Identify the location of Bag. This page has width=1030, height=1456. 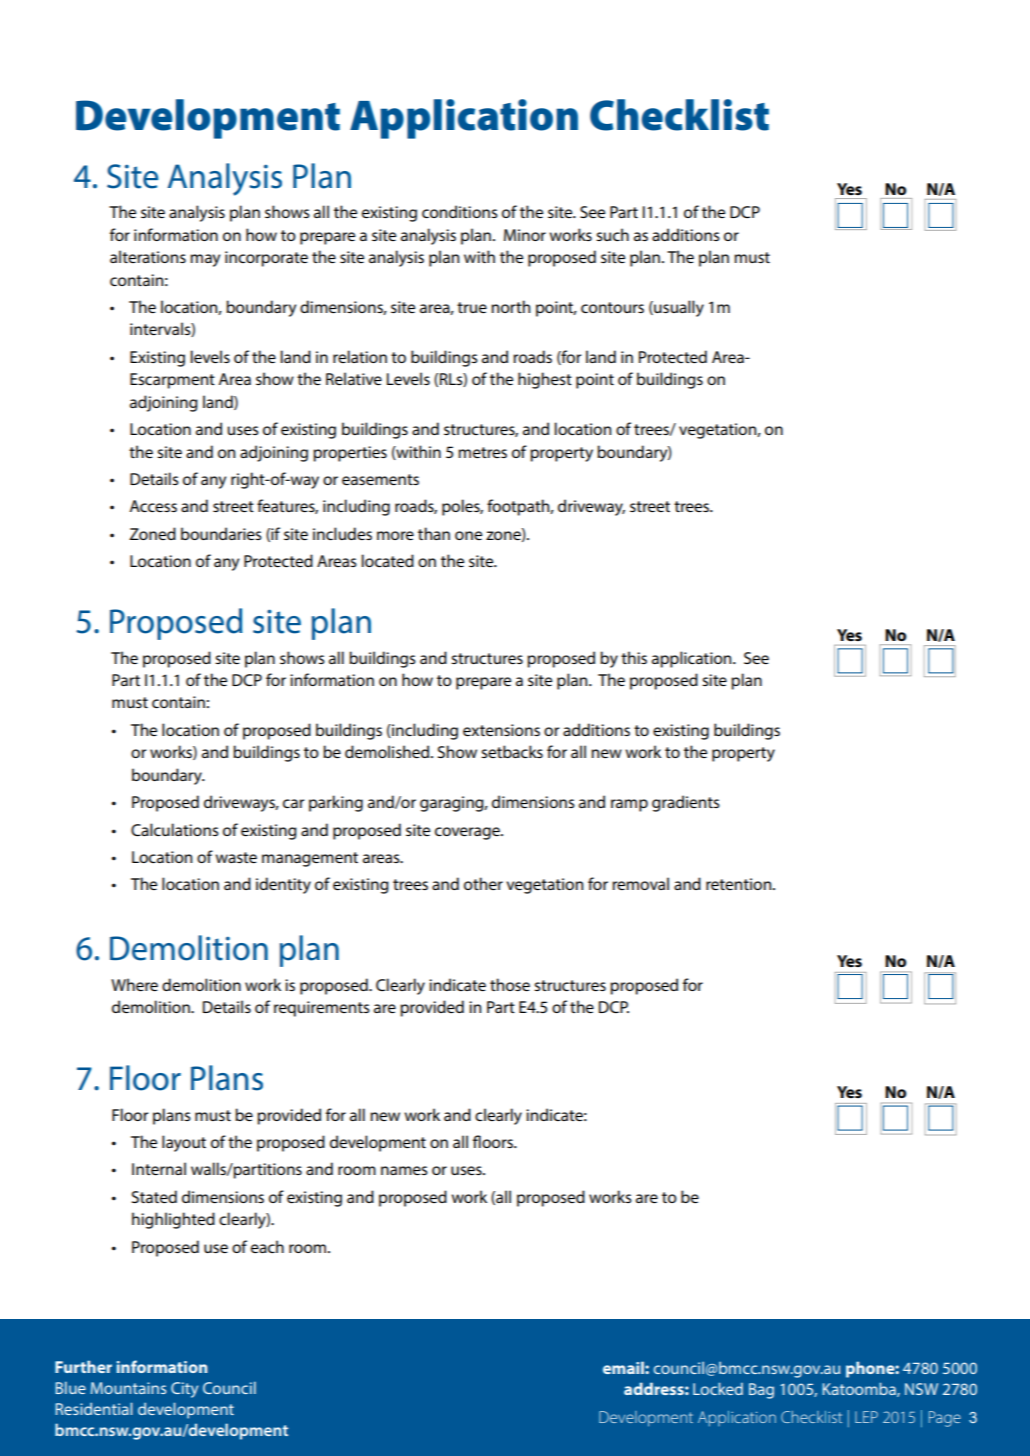
(761, 1391).
